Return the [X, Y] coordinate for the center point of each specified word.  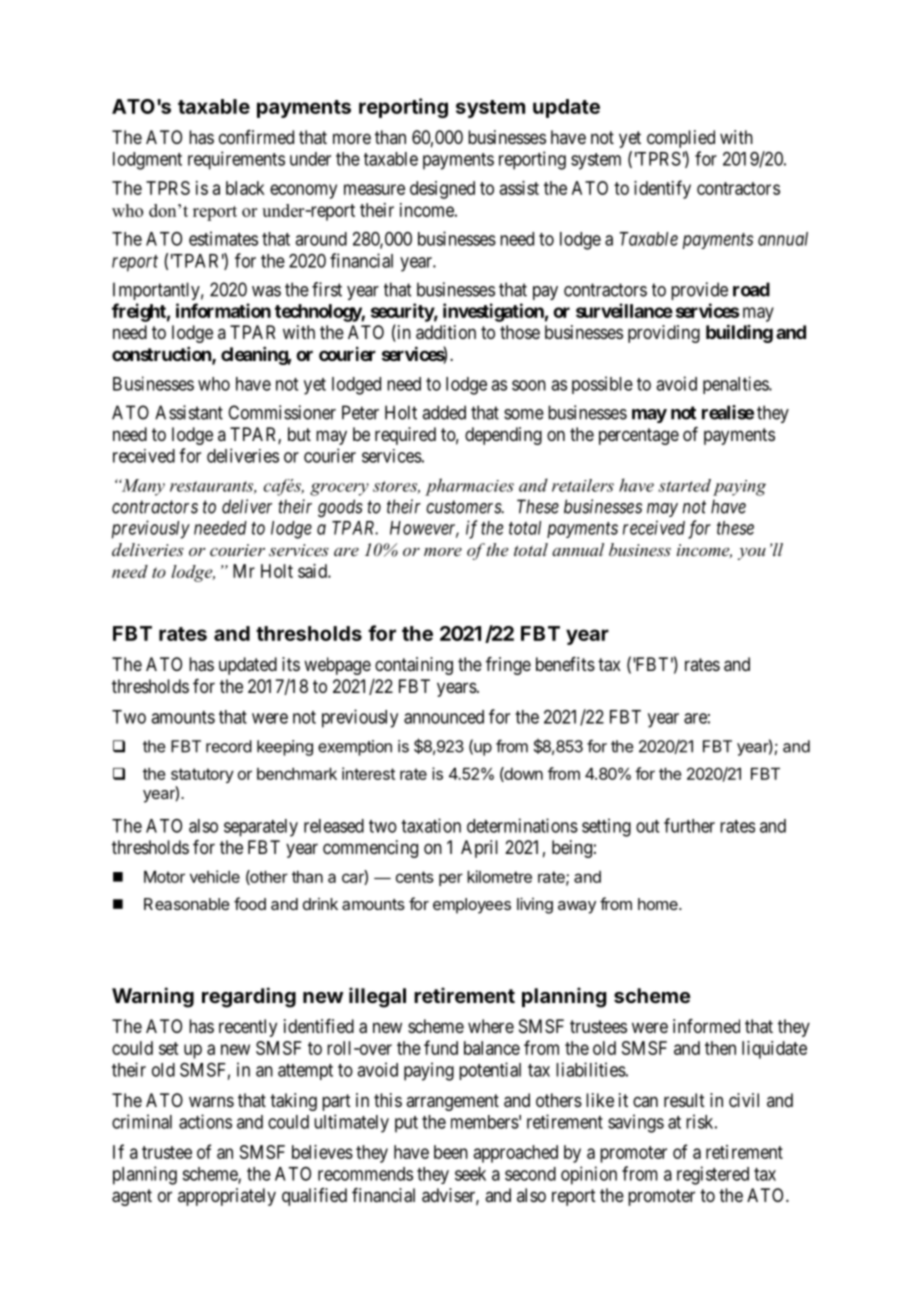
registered [713, 1175]
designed [442, 190]
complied [681, 139]
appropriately [227, 1197]
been [451, 1152]
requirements [236, 160]
